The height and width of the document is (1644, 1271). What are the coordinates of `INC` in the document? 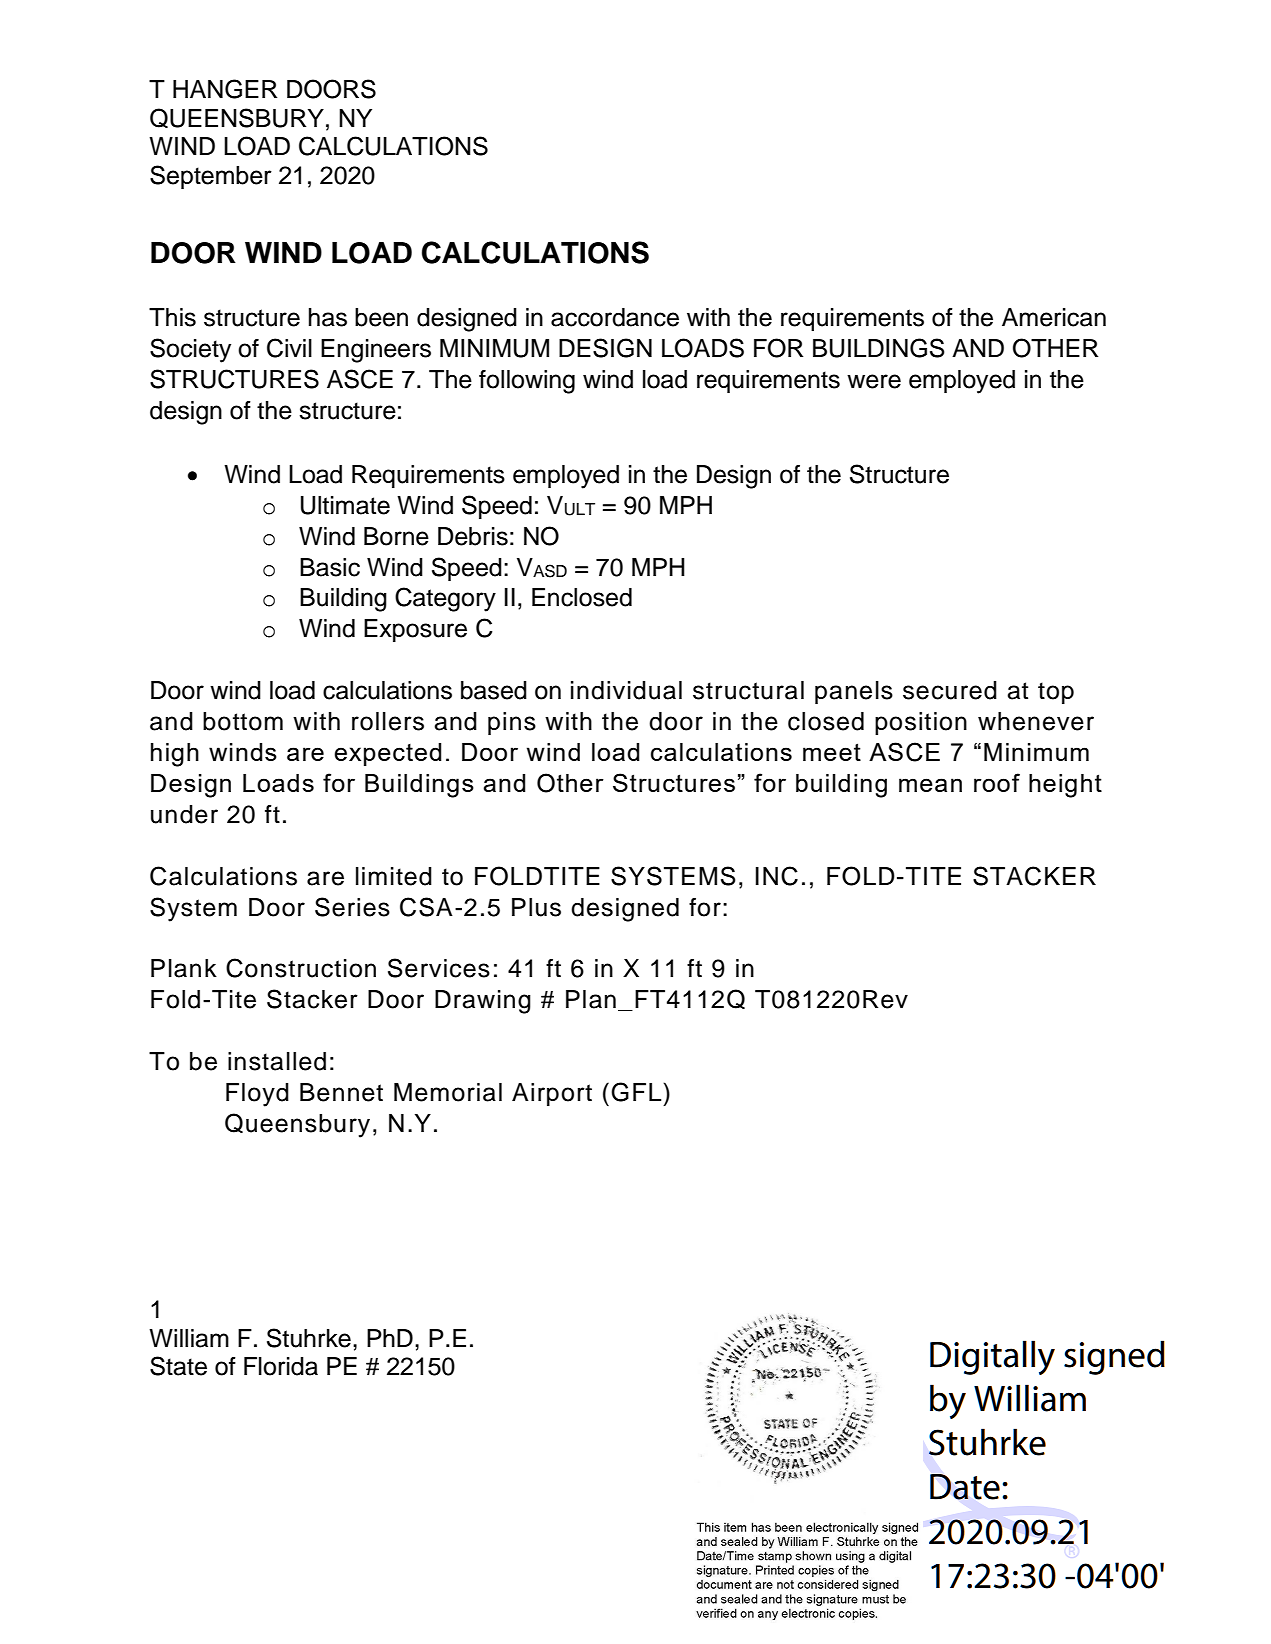 It's located at (777, 876).
